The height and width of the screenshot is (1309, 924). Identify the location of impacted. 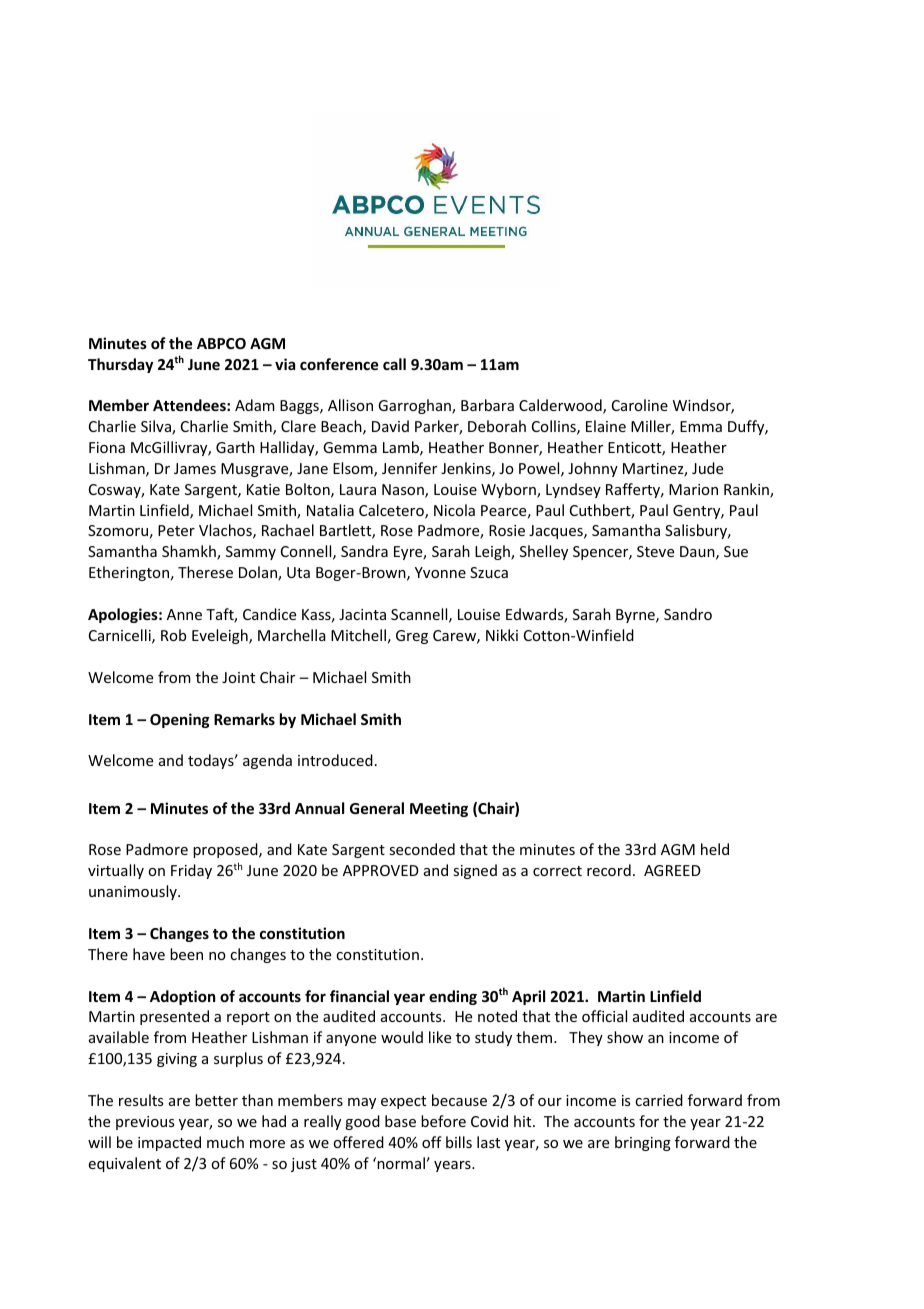
(169, 1143).
